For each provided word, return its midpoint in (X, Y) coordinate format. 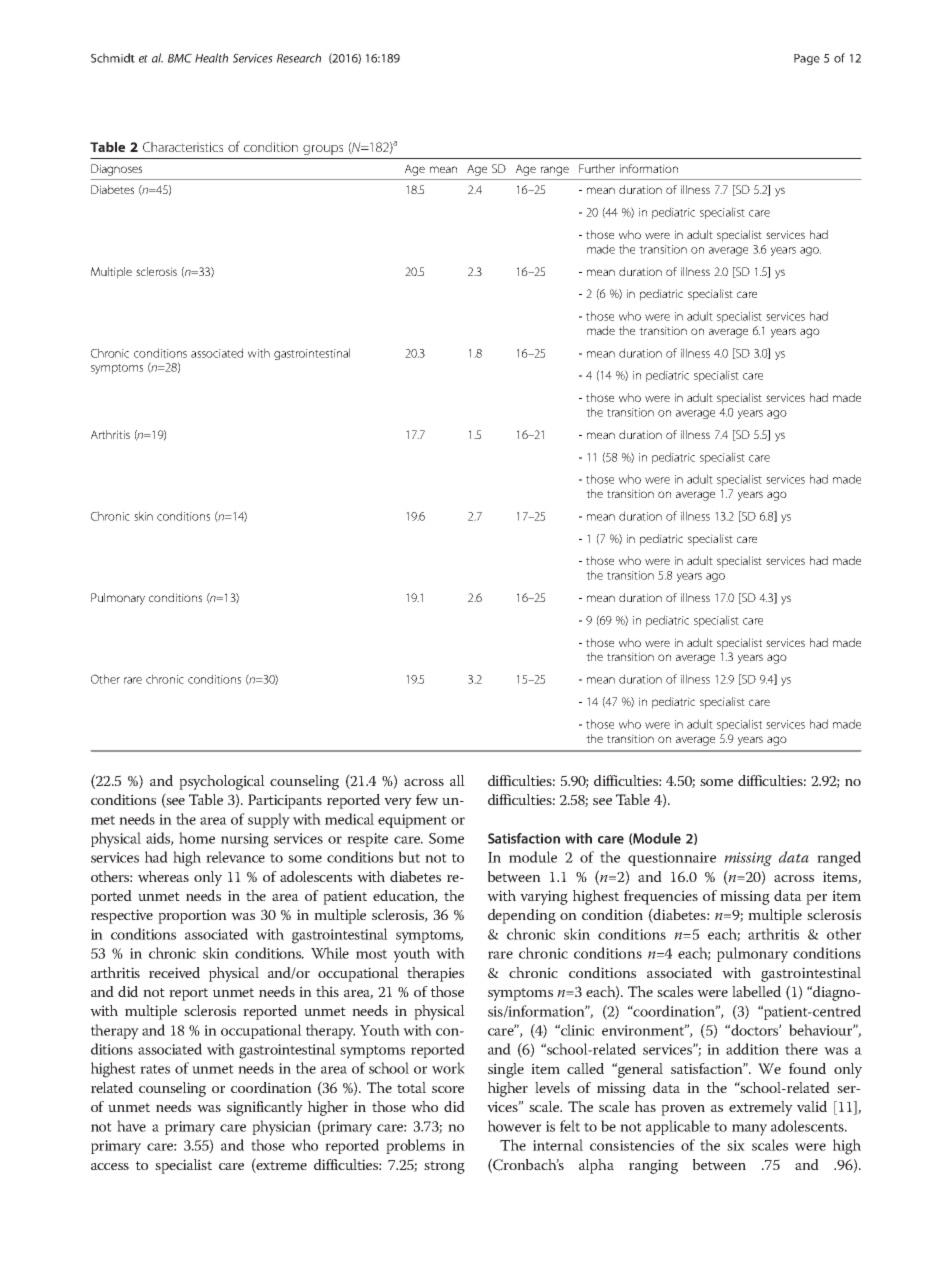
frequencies (661, 897)
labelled (756, 991)
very (398, 803)
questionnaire (672, 859)
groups (323, 150)
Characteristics (183, 147)
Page (807, 59)
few (427, 800)
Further (597, 168)
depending (522, 916)
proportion (192, 916)
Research (299, 58)
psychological (222, 782)
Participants (285, 801)
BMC (180, 58)
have (131, 1126)
